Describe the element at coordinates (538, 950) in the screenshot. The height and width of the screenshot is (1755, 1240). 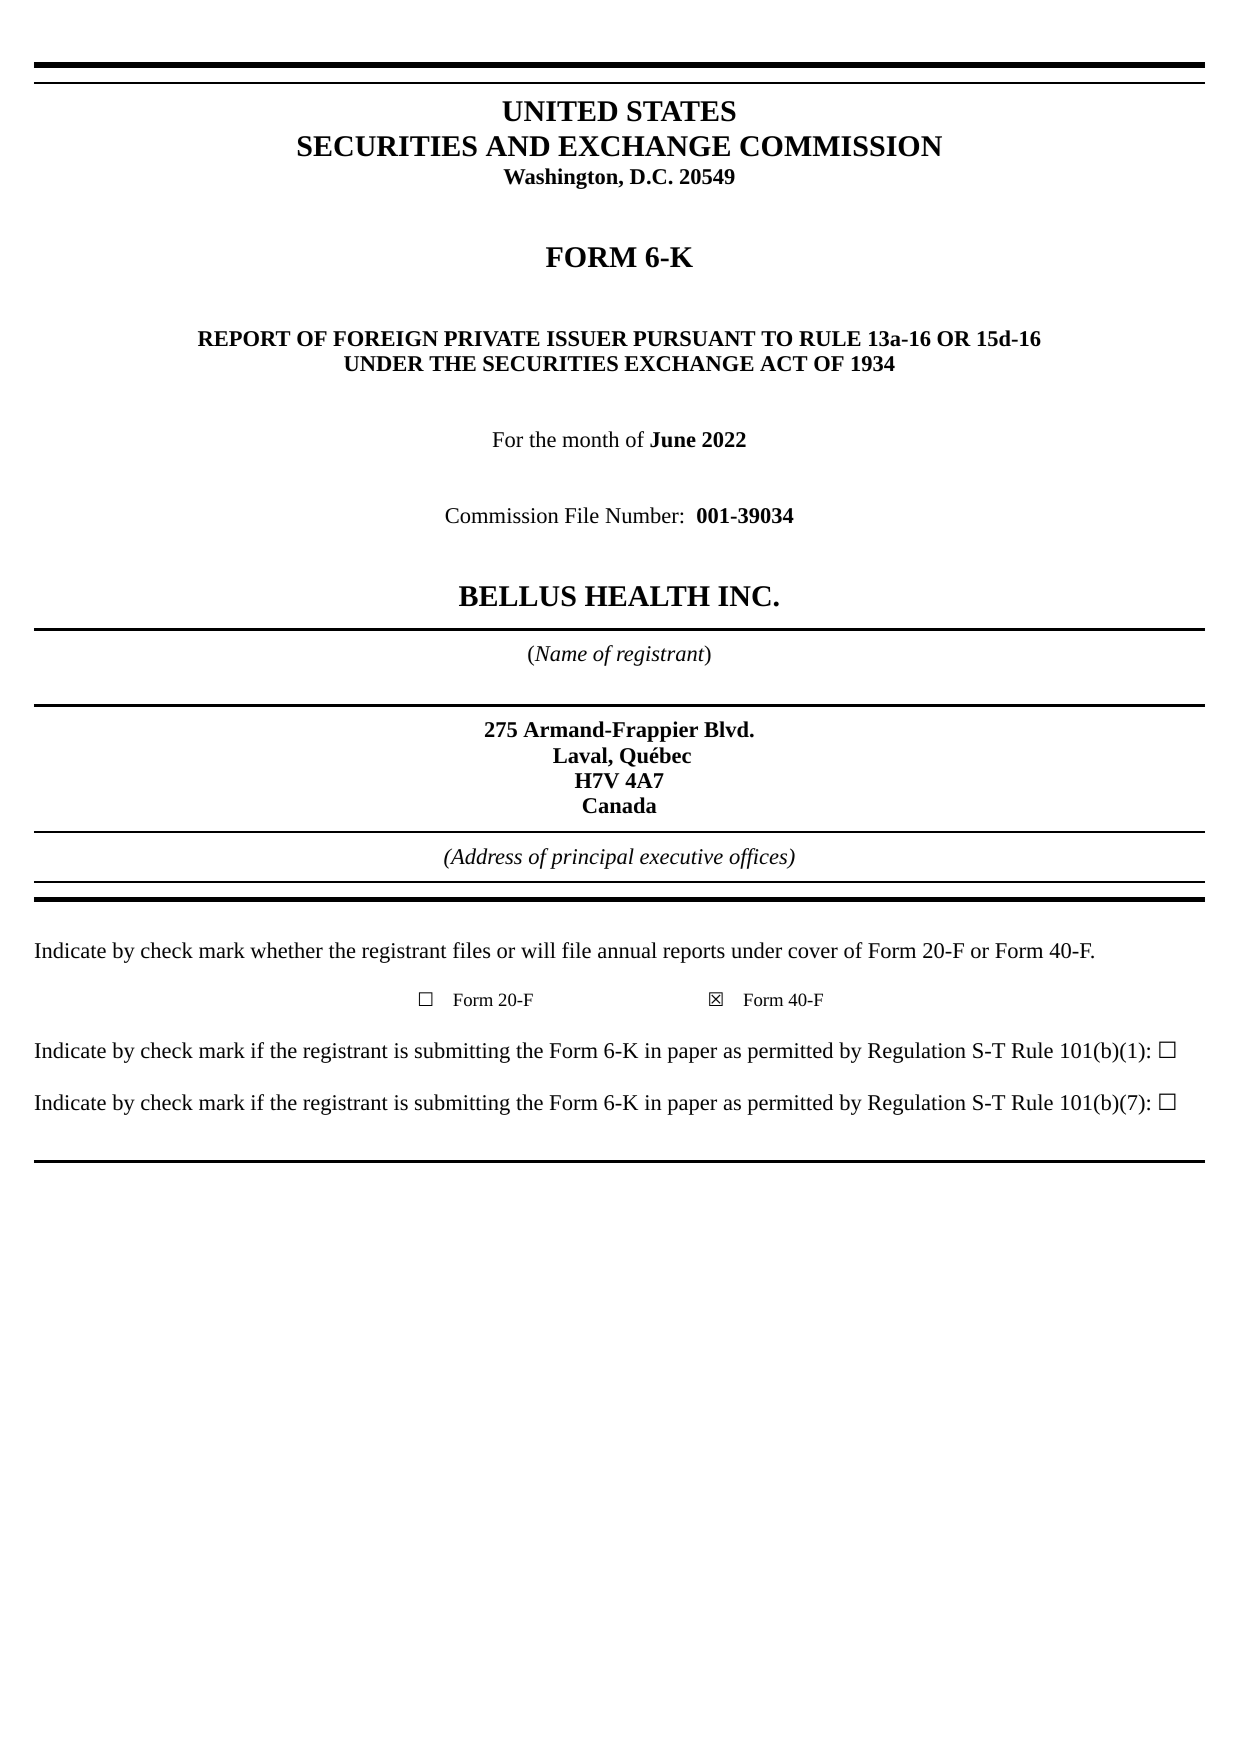
I see `will` at that location.
